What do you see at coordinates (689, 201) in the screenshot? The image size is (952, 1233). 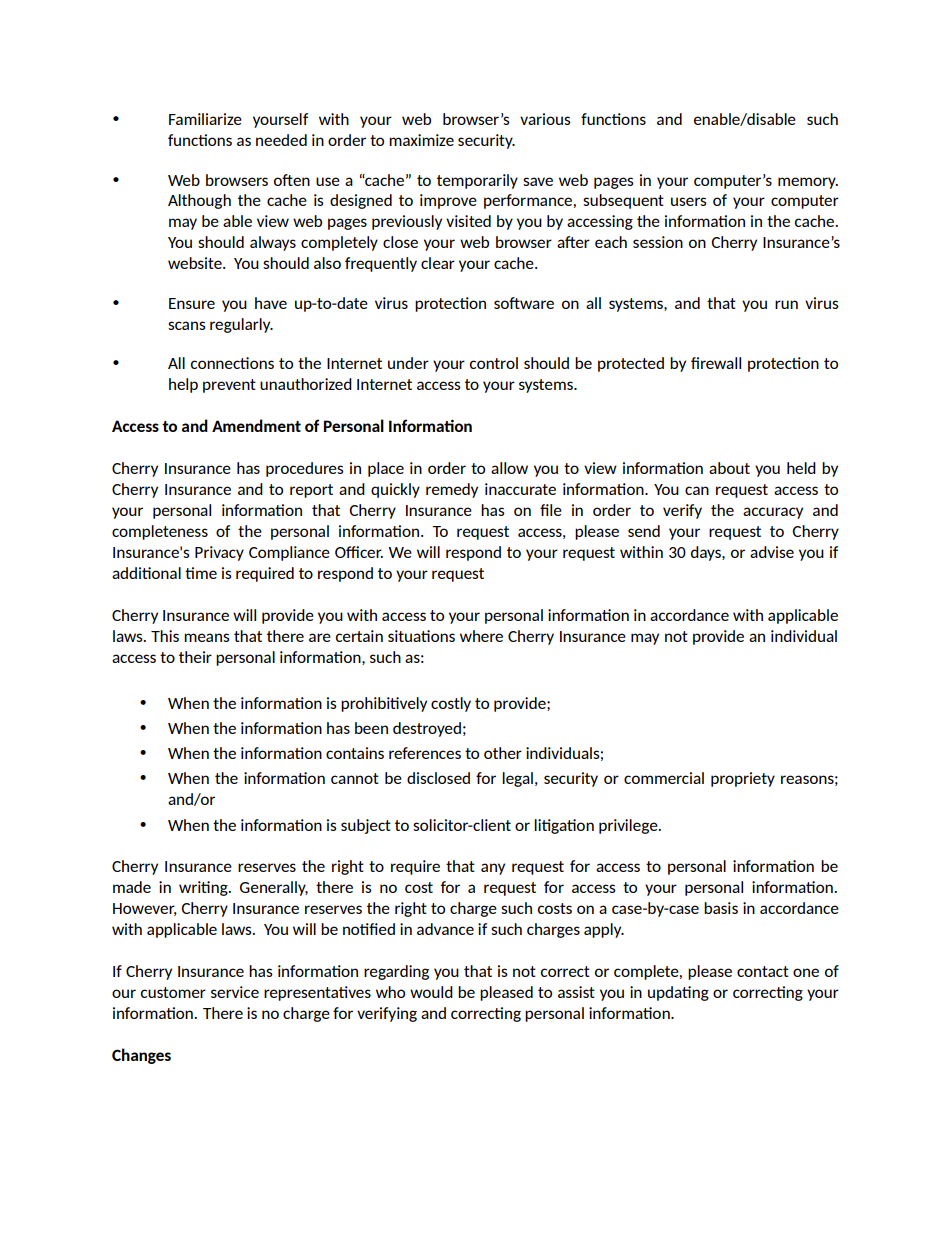 I see `users` at bounding box center [689, 201].
